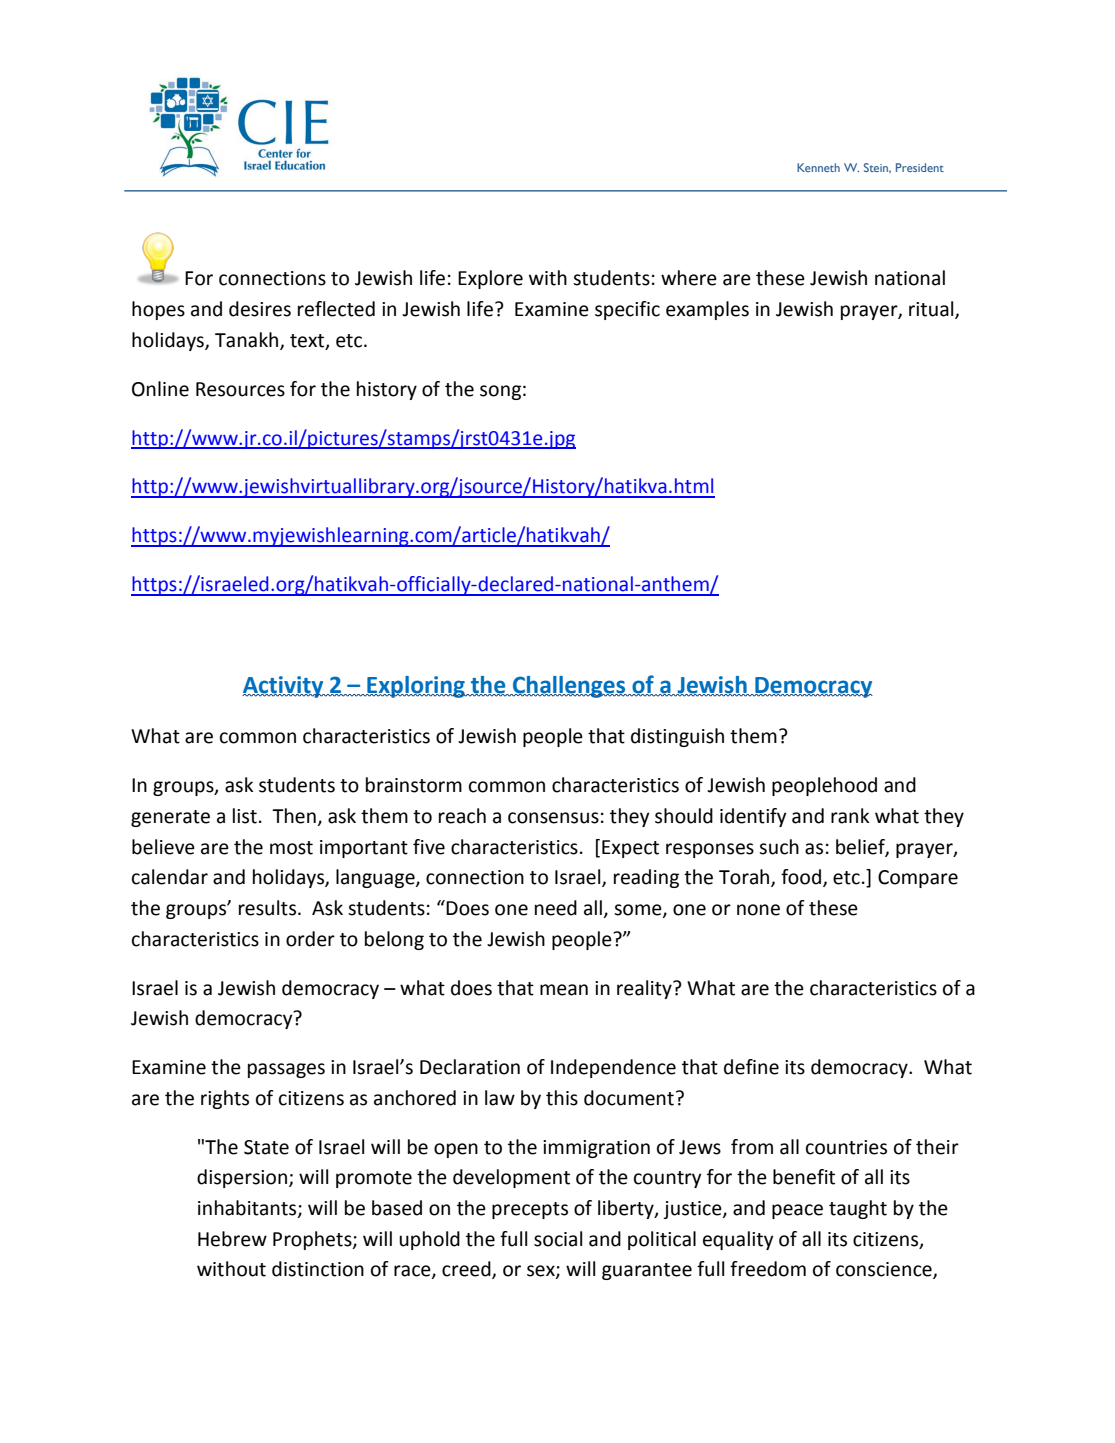 Image resolution: width=1115 pixels, height=1443 pixels. I want to click on taught, so click(858, 1209).
